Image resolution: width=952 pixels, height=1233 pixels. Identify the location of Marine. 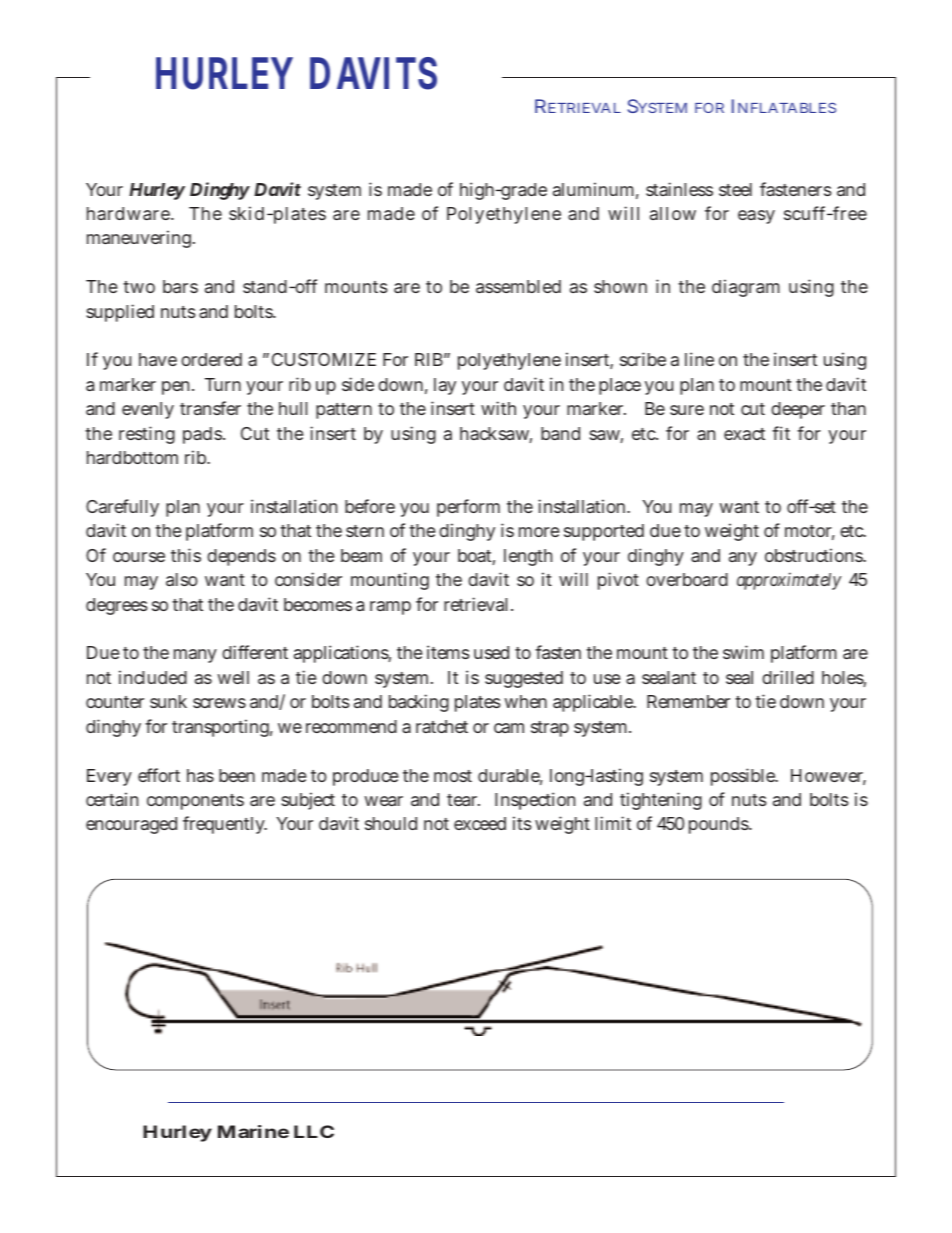
(253, 1131).
